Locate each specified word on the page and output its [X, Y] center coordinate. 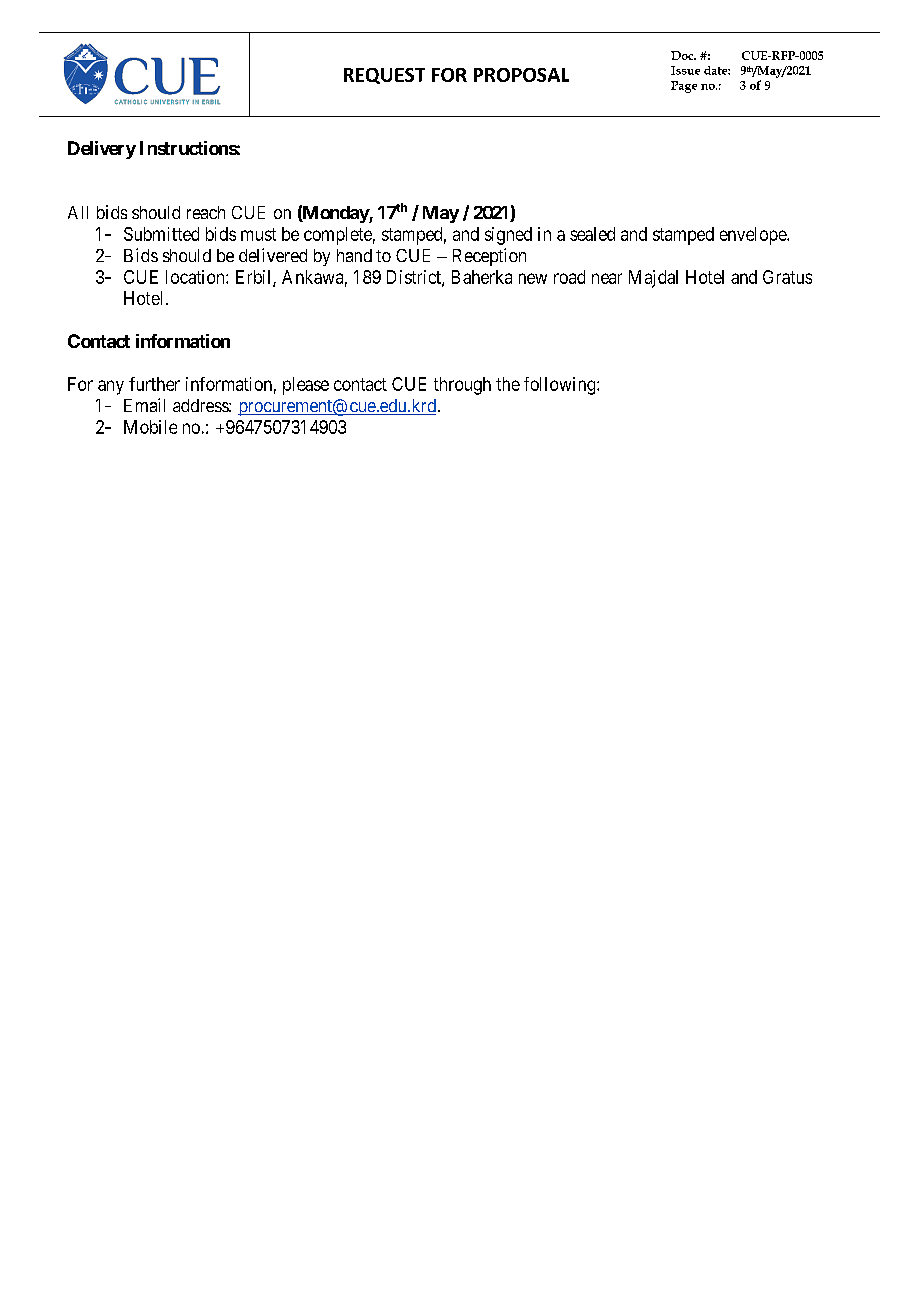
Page [684, 87]
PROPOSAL [521, 75]
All [78, 212]
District [415, 278]
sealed [592, 234]
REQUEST [384, 76]
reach [206, 212]
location [196, 277]
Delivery [102, 150]
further [154, 384]
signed [508, 236]
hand [354, 255]
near [607, 278]
